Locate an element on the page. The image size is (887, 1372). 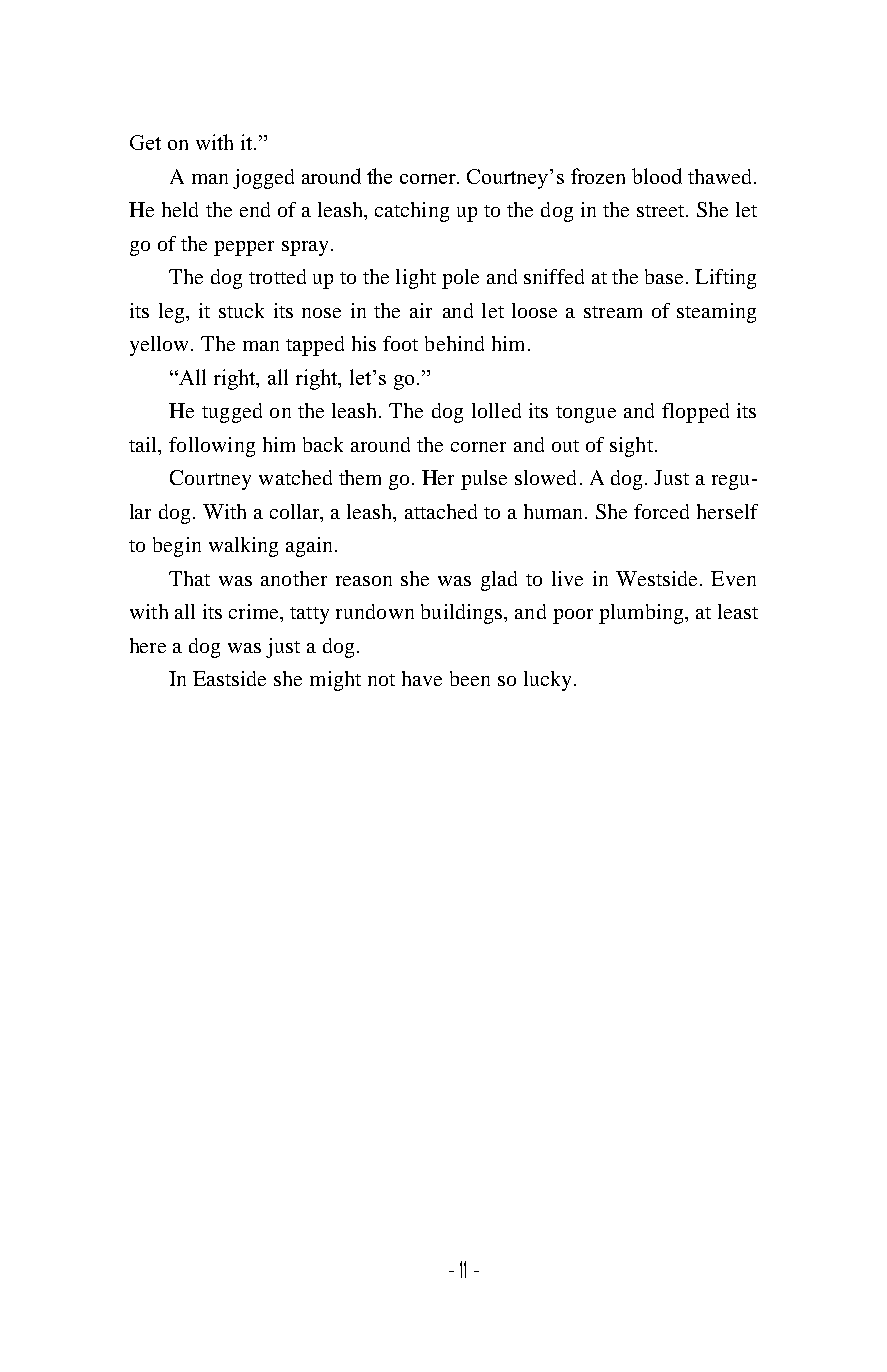
jogged is located at coordinates (263, 179).
